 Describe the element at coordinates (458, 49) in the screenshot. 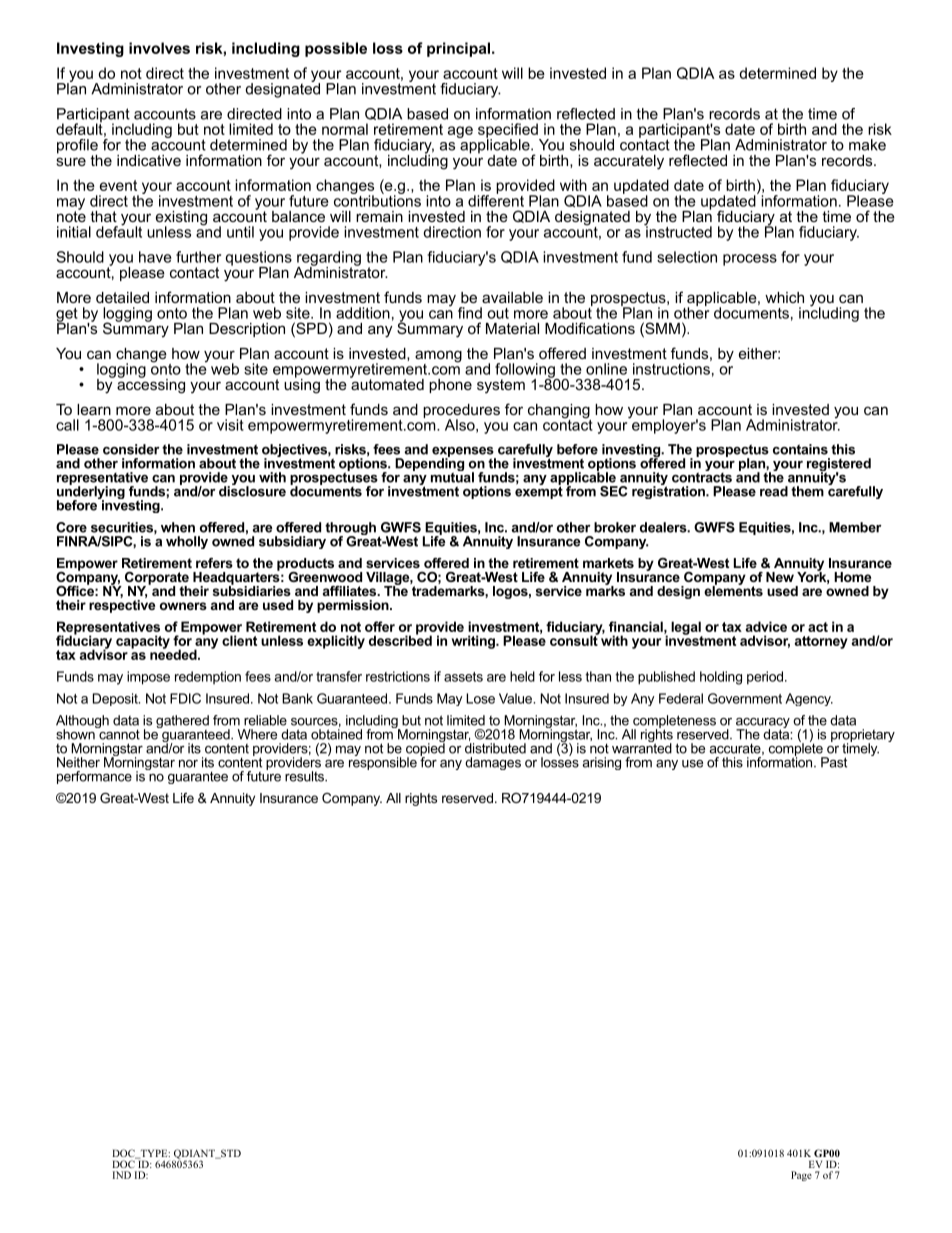

I see `principal` at that location.
